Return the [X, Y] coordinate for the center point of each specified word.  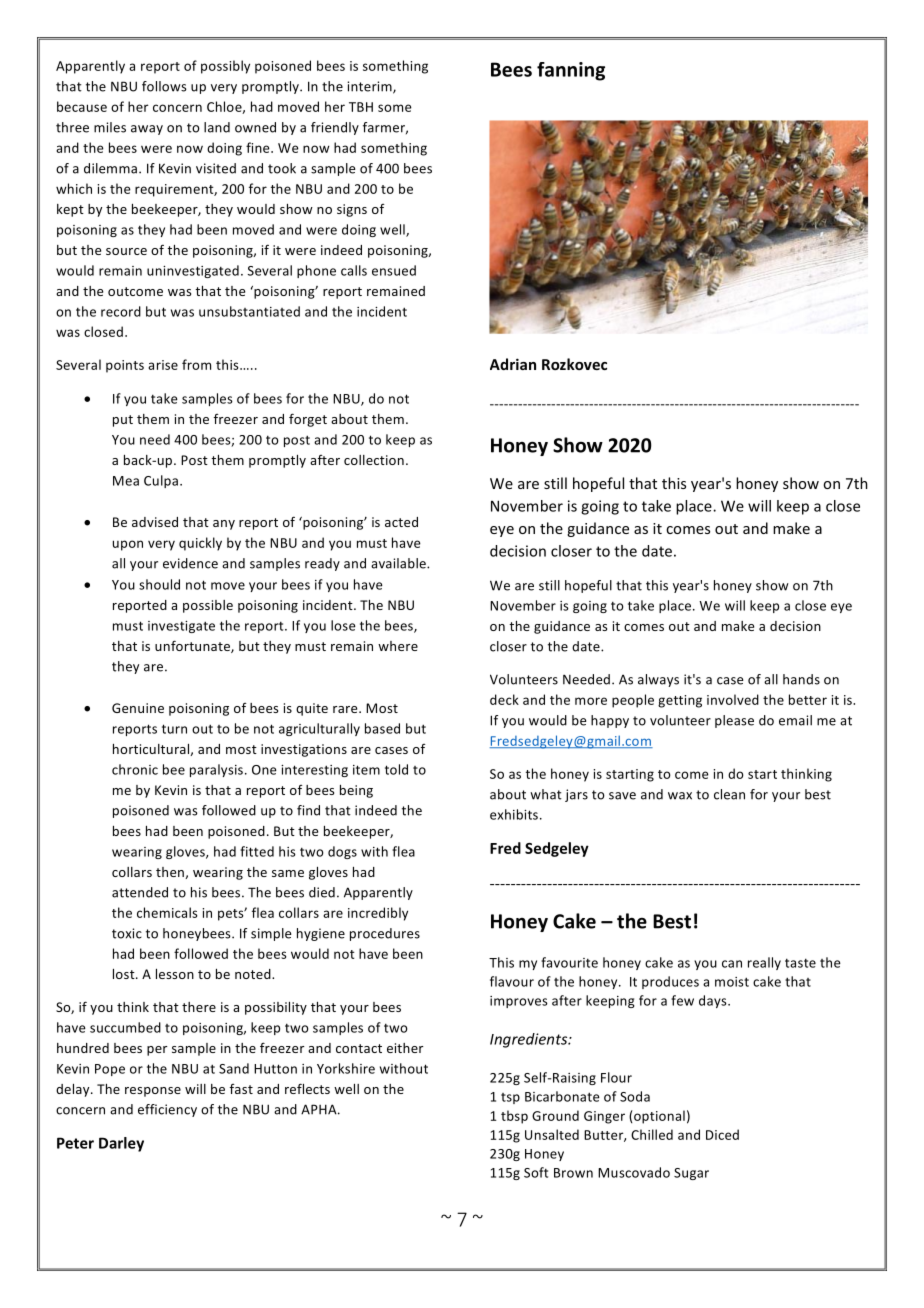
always [658, 680]
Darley [121, 1144]
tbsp [514, 1117]
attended [140, 892]
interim [370, 87]
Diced [722, 1134]
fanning [571, 71]
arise [163, 365]
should [159, 584]
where [398, 646]
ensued [394, 270]
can [732, 964]
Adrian [513, 364]
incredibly [378, 914]
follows [164, 86]
